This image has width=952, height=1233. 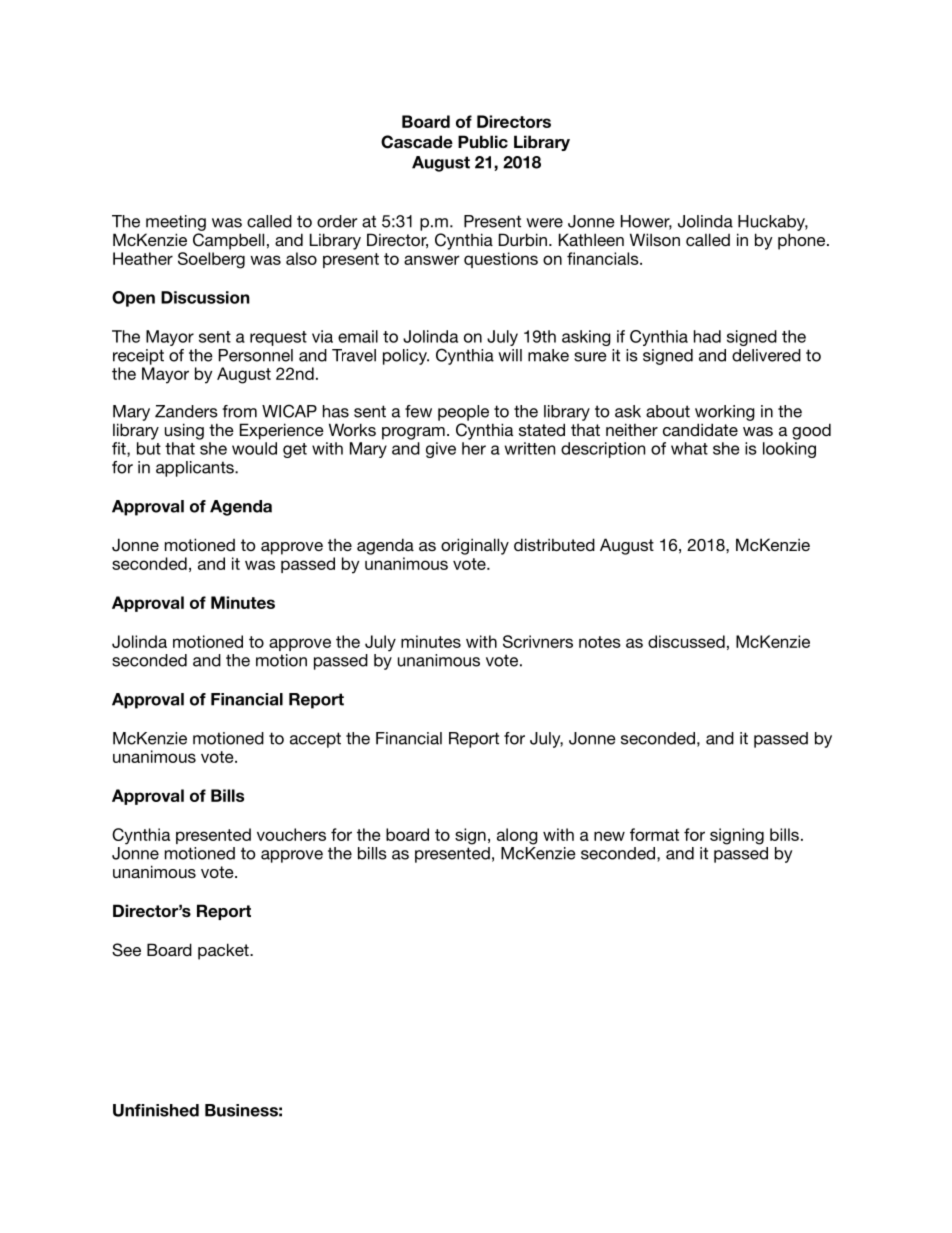 What do you see at coordinates (291, 834) in the image?
I see `vouchers` at bounding box center [291, 834].
